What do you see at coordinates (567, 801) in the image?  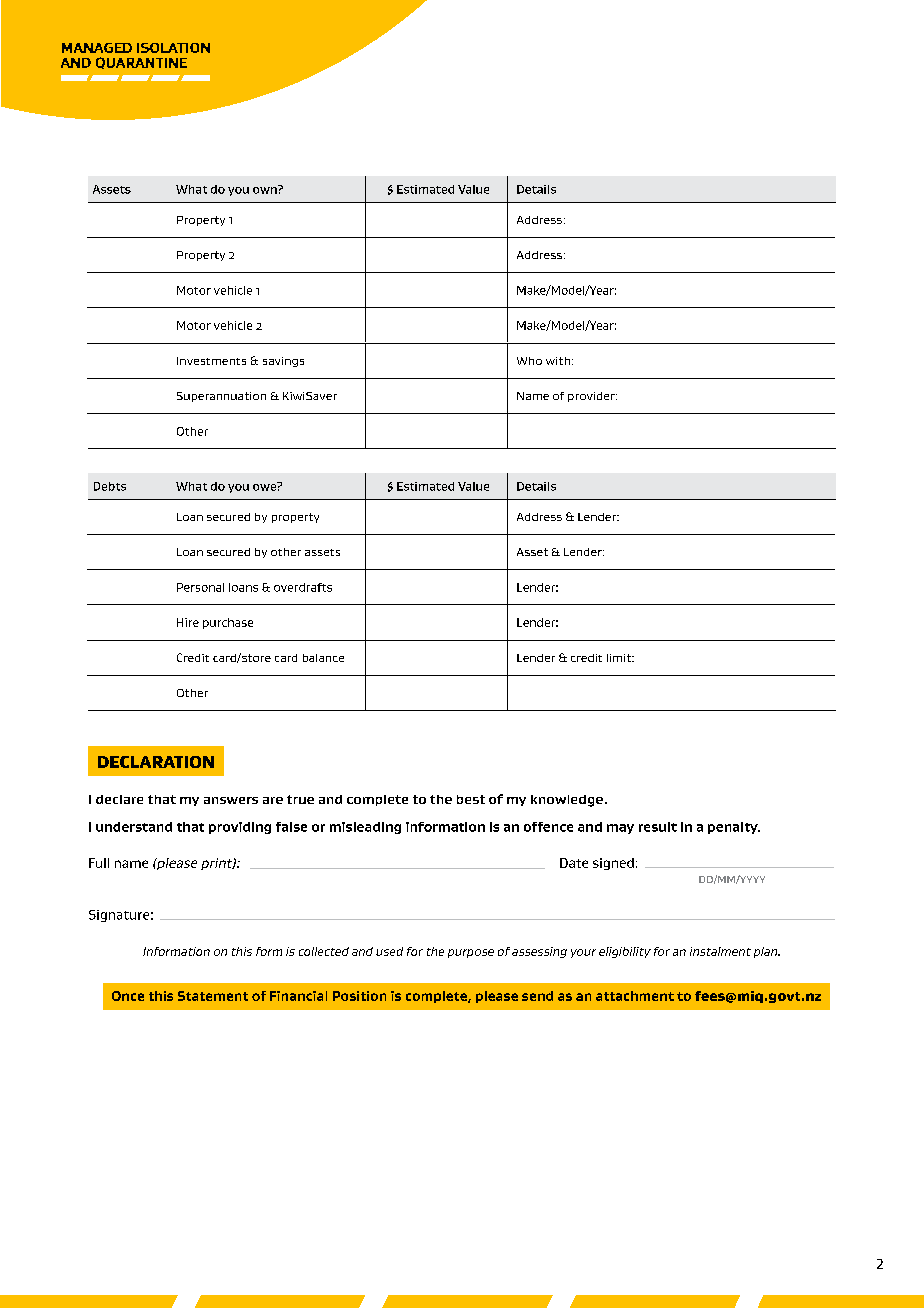 I see `knowledge` at bounding box center [567, 801].
